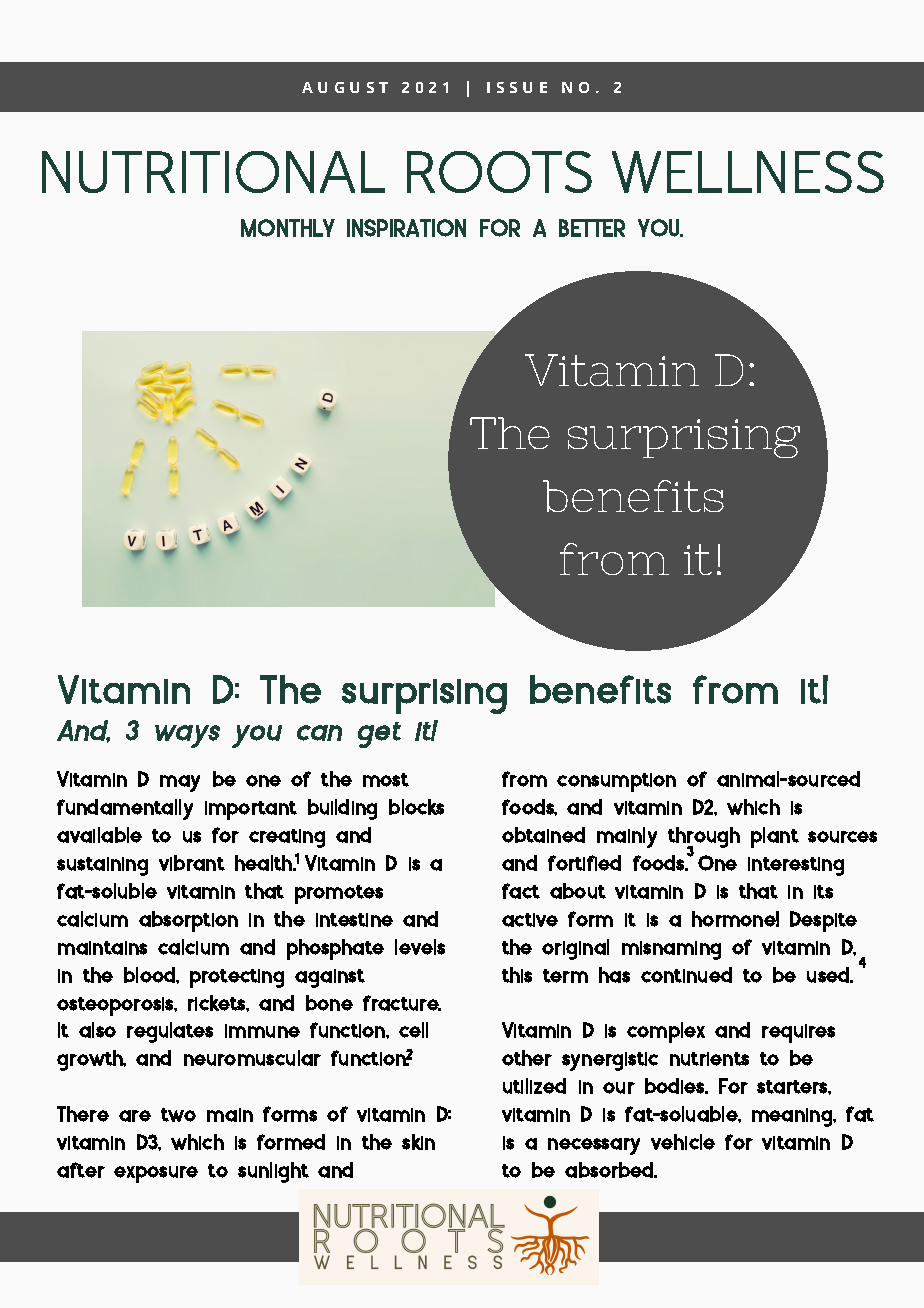 The height and width of the image is (1308, 924). I want to click on ways, so click(187, 736).
